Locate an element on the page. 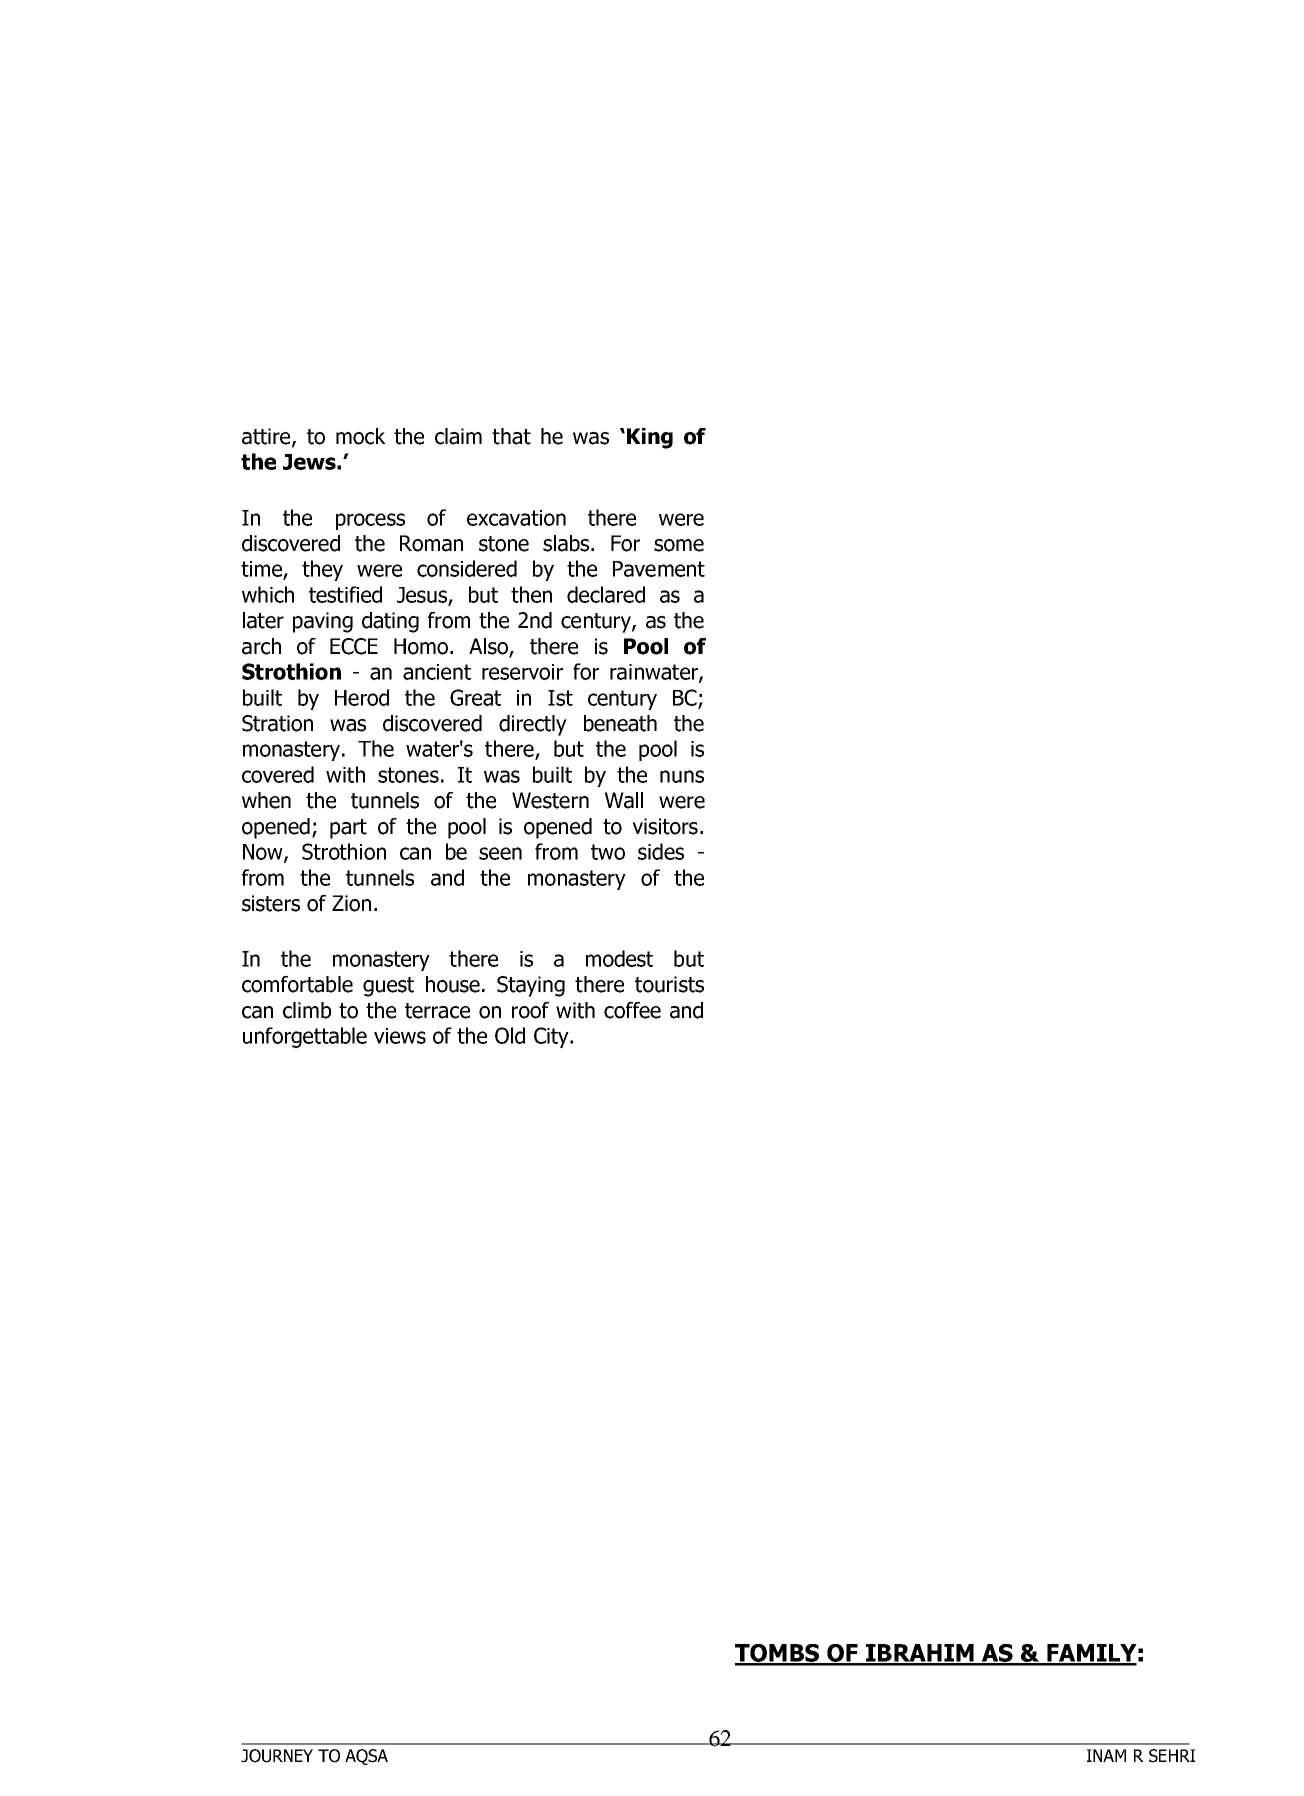  mock is located at coordinates (361, 436).
